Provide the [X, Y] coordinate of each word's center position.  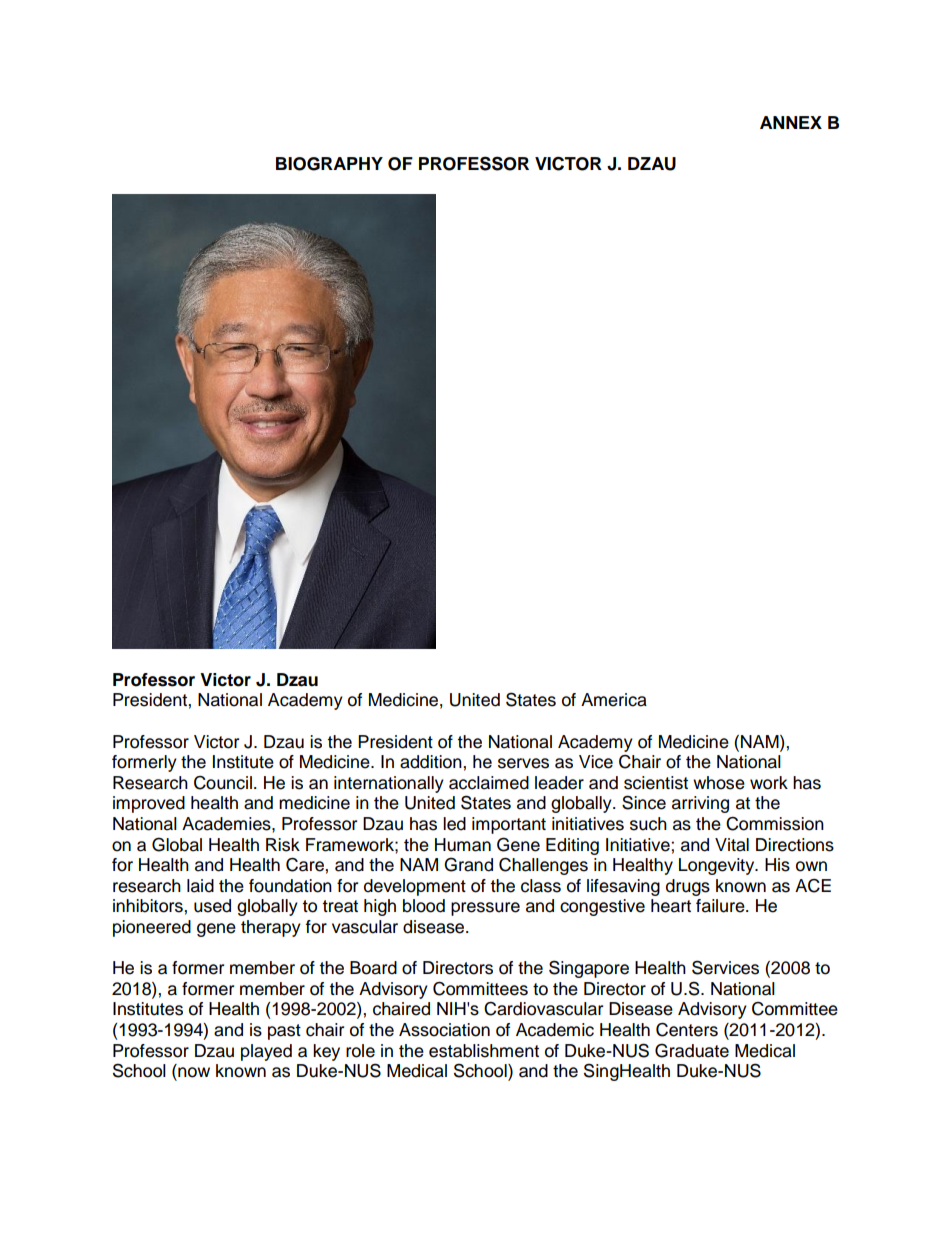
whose [719, 783]
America [614, 700]
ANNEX [791, 122]
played [266, 1052]
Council [223, 783]
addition [432, 762]
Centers [687, 1029]
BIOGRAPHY [329, 164]
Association [444, 1030]
